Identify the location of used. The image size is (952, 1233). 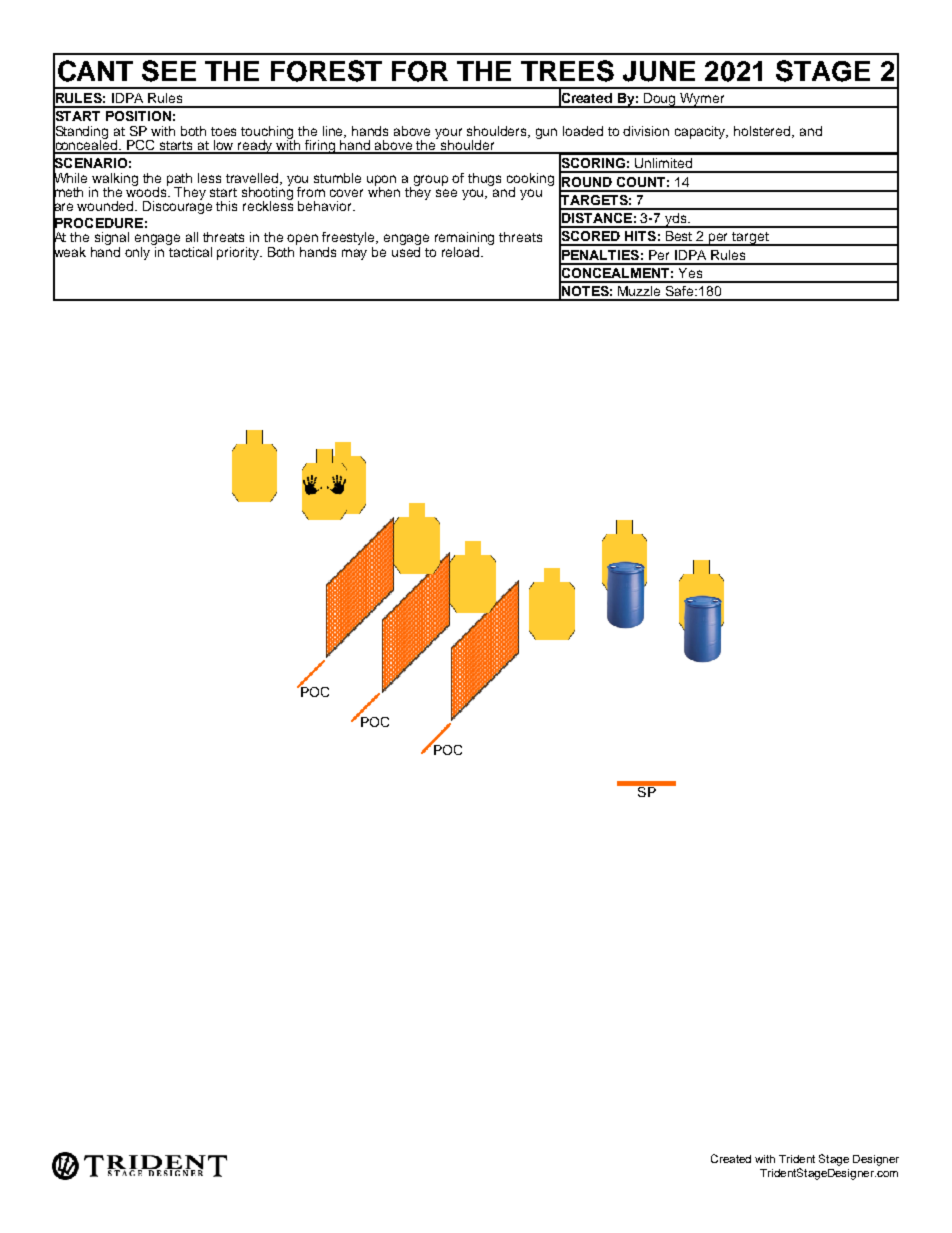
(406, 250).
